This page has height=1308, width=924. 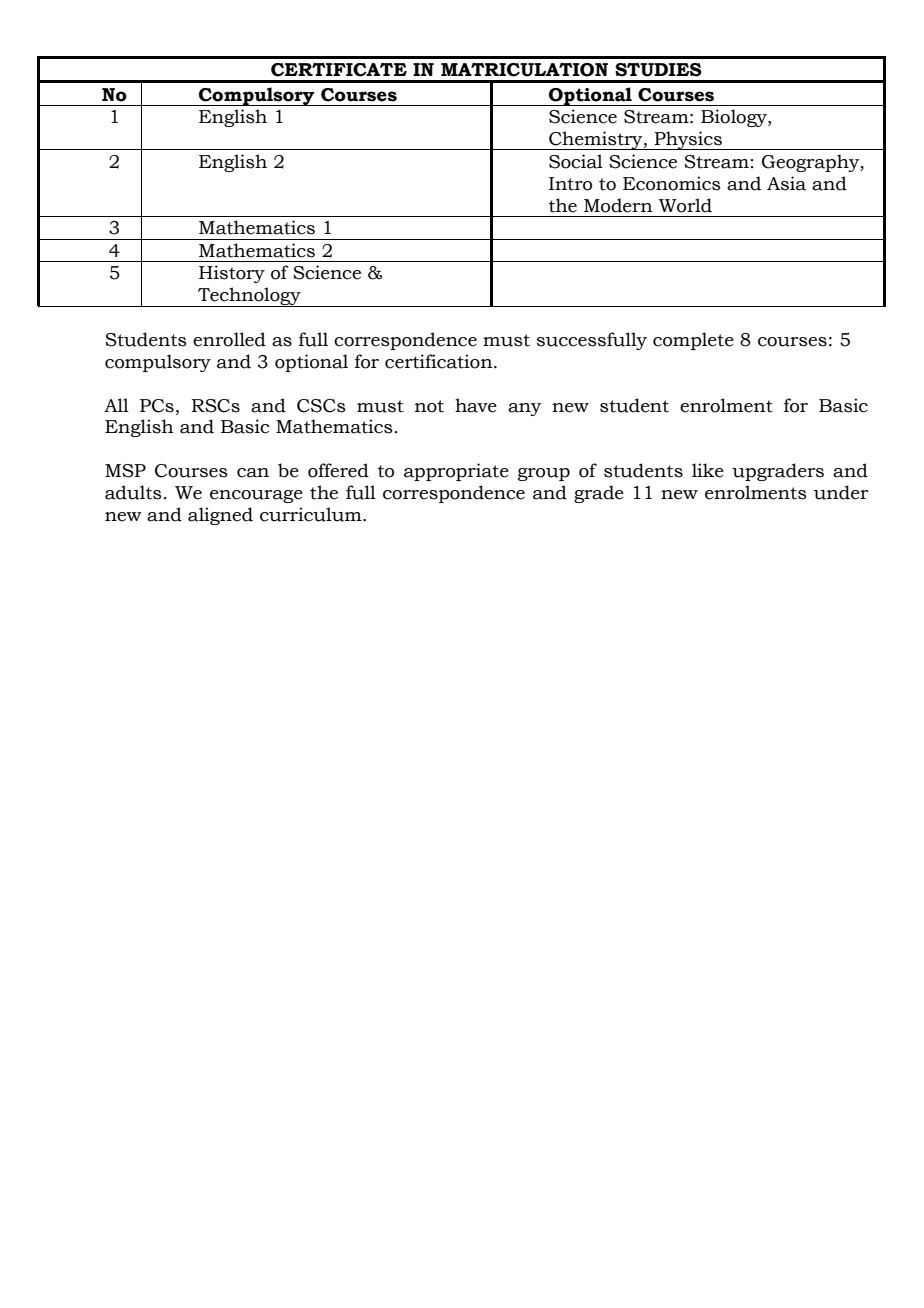 I want to click on complete, so click(x=693, y=341).
